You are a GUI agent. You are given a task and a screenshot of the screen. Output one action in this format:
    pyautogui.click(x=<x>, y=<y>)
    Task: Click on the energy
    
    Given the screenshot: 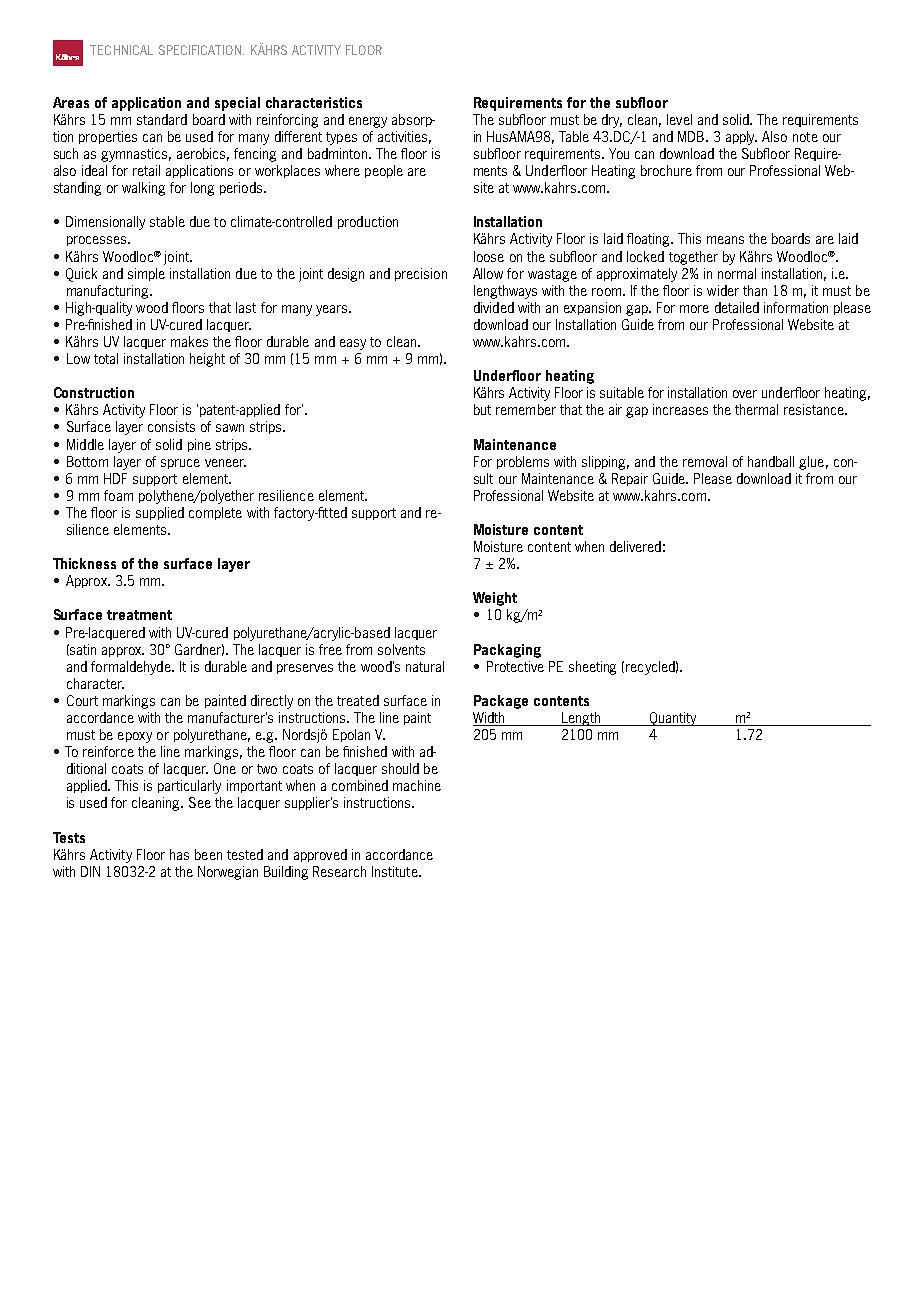 What is the action you would take?
    pyautogui.click(x=368, y=122)
